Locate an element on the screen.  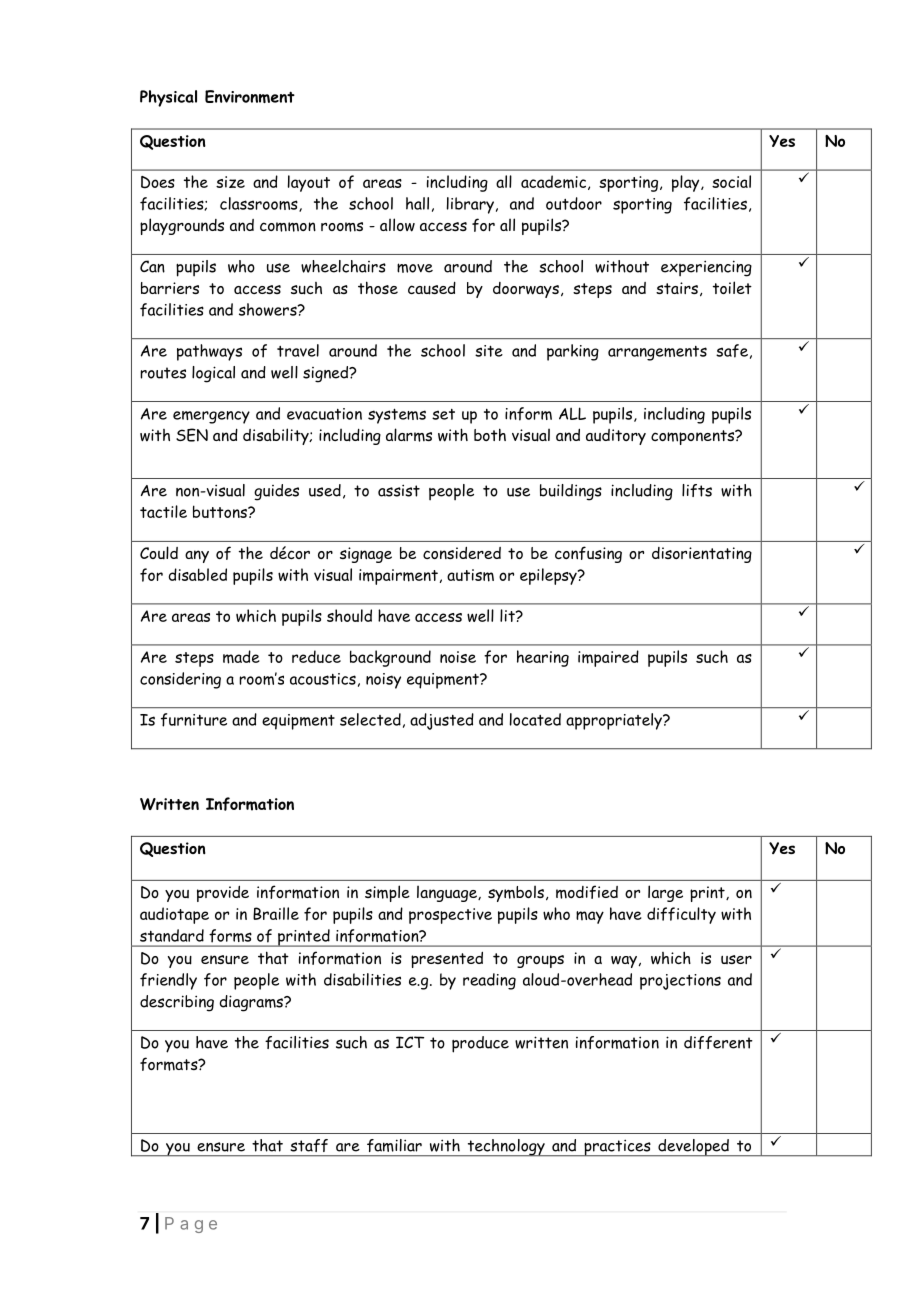
familiar is located at coordinates (394, 1145).
